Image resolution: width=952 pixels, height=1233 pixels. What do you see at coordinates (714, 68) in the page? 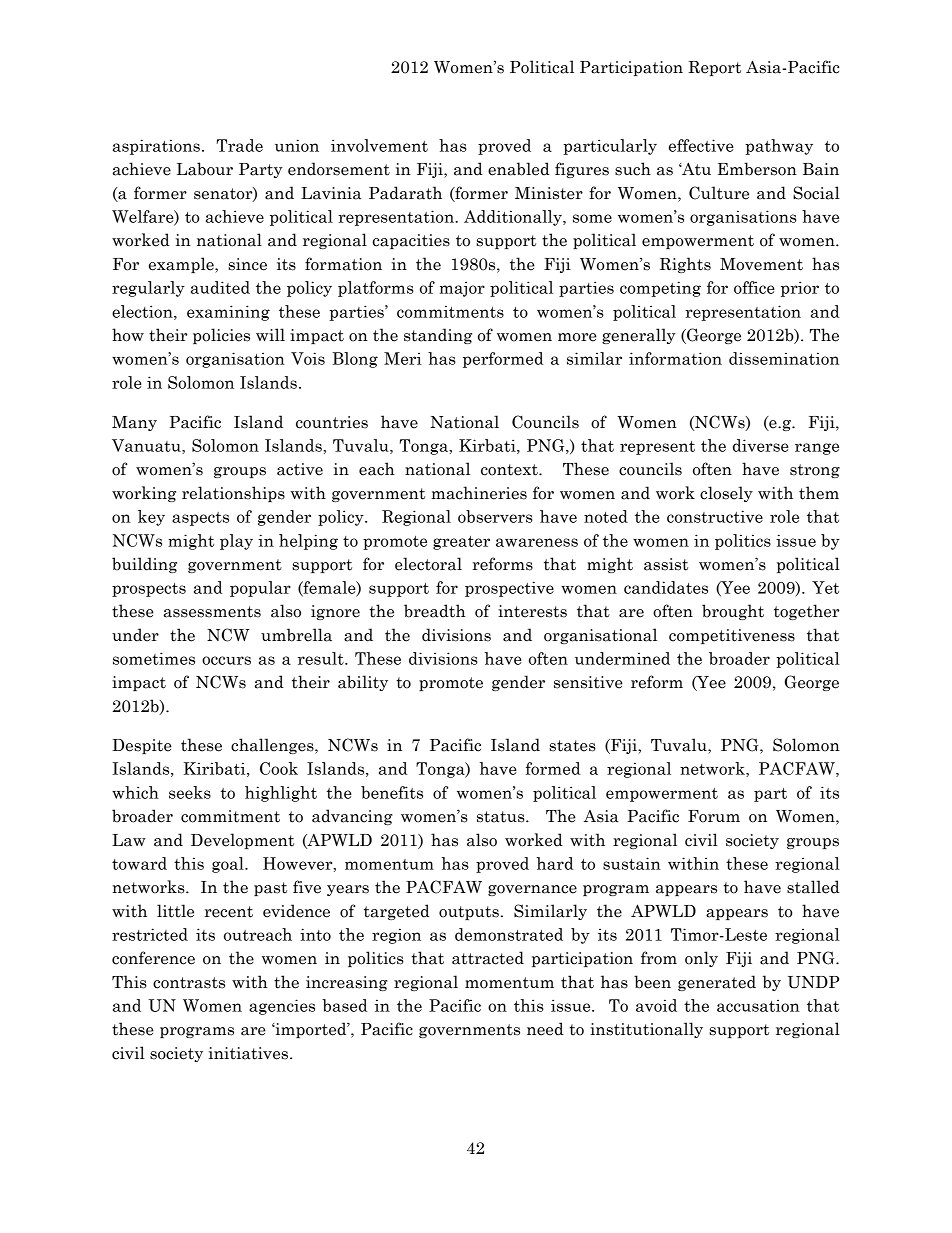
I see `Report` at bounding box center [714, 68].
